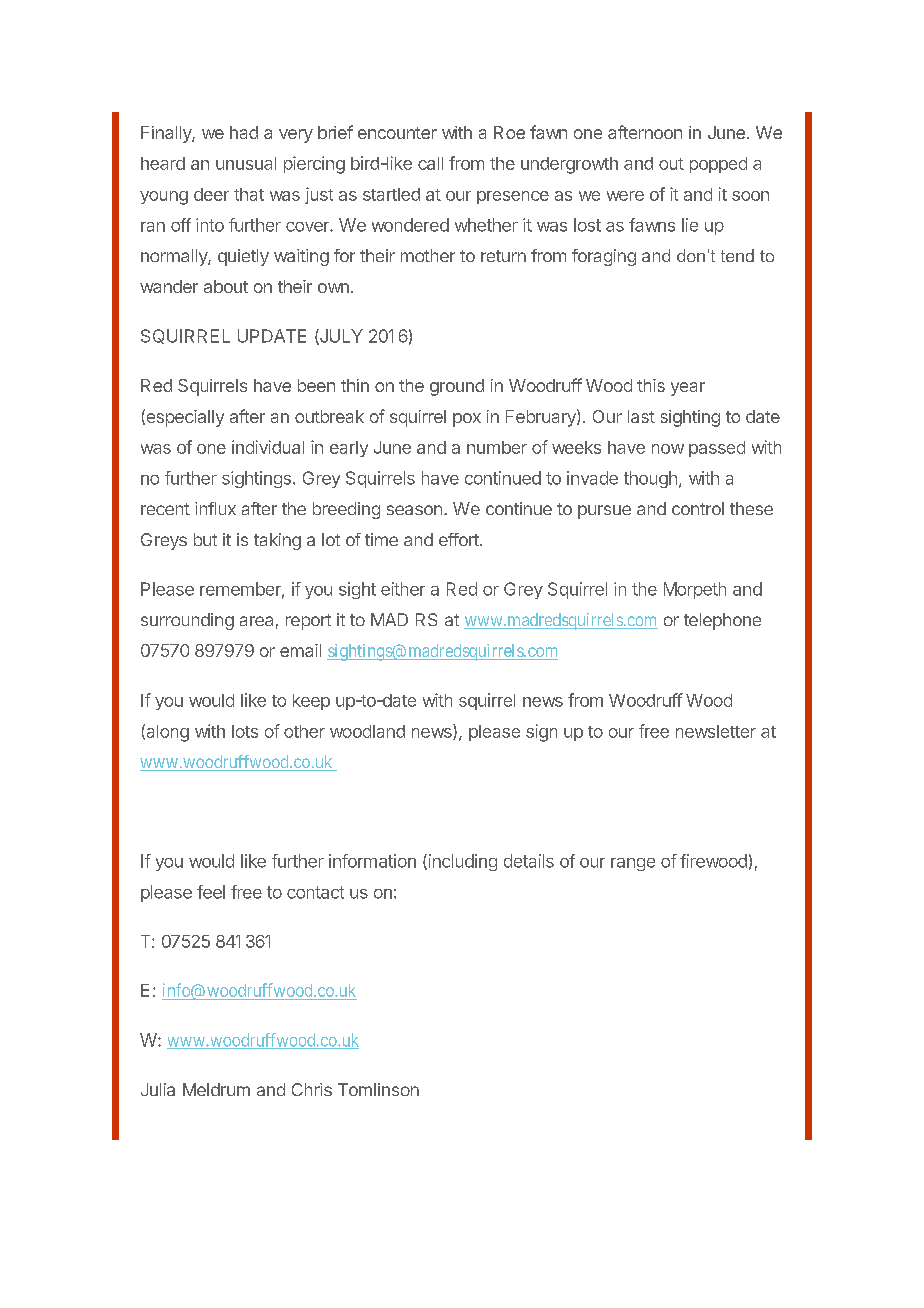 The height and width of the screenshot is (1308, 924). I want to click on unusual, so click(246, 163).
